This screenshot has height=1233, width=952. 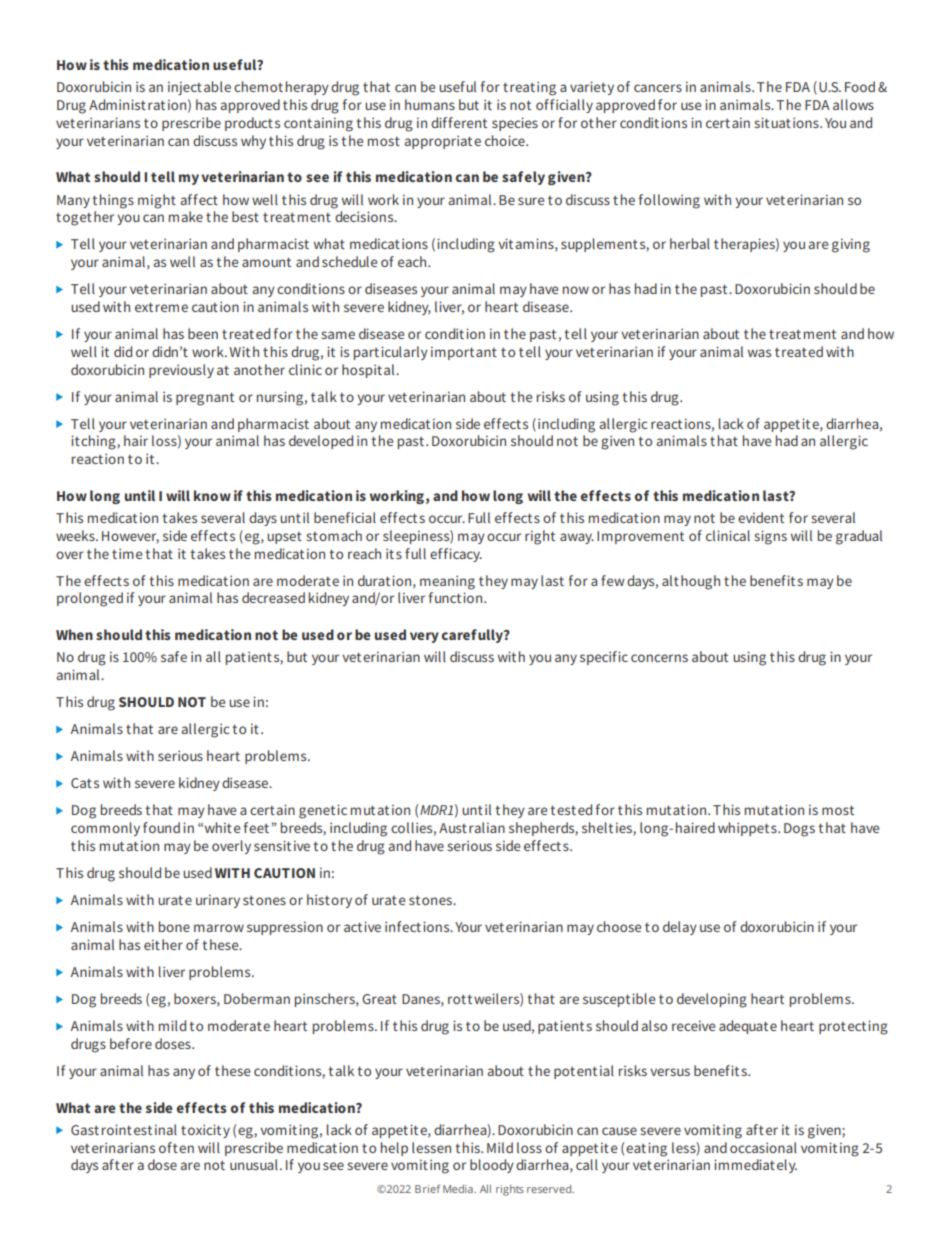 I want to click on efficacy, so click(x=456, y=555).
